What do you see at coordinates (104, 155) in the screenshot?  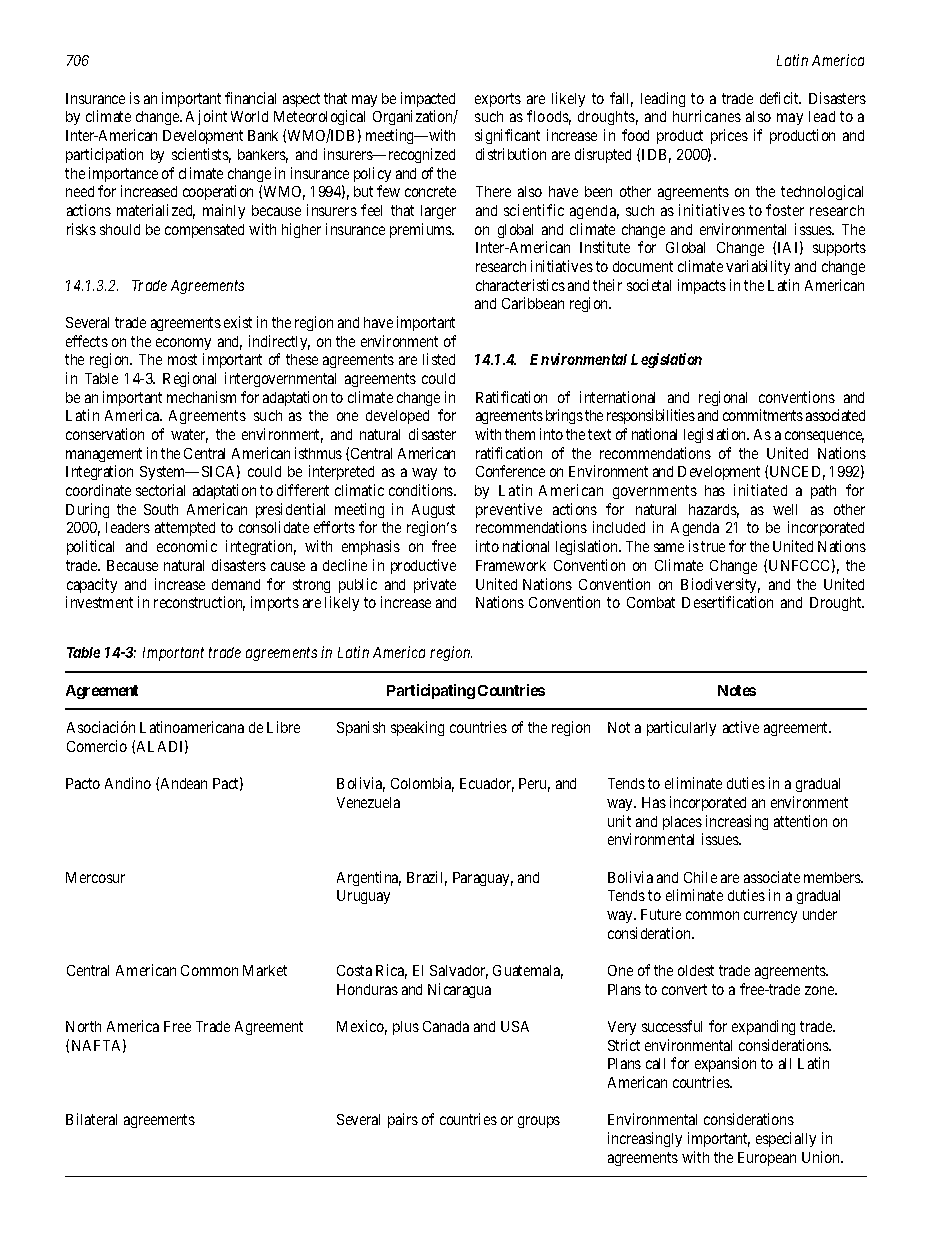 I see `participation` at bounding box center [104, 155].
